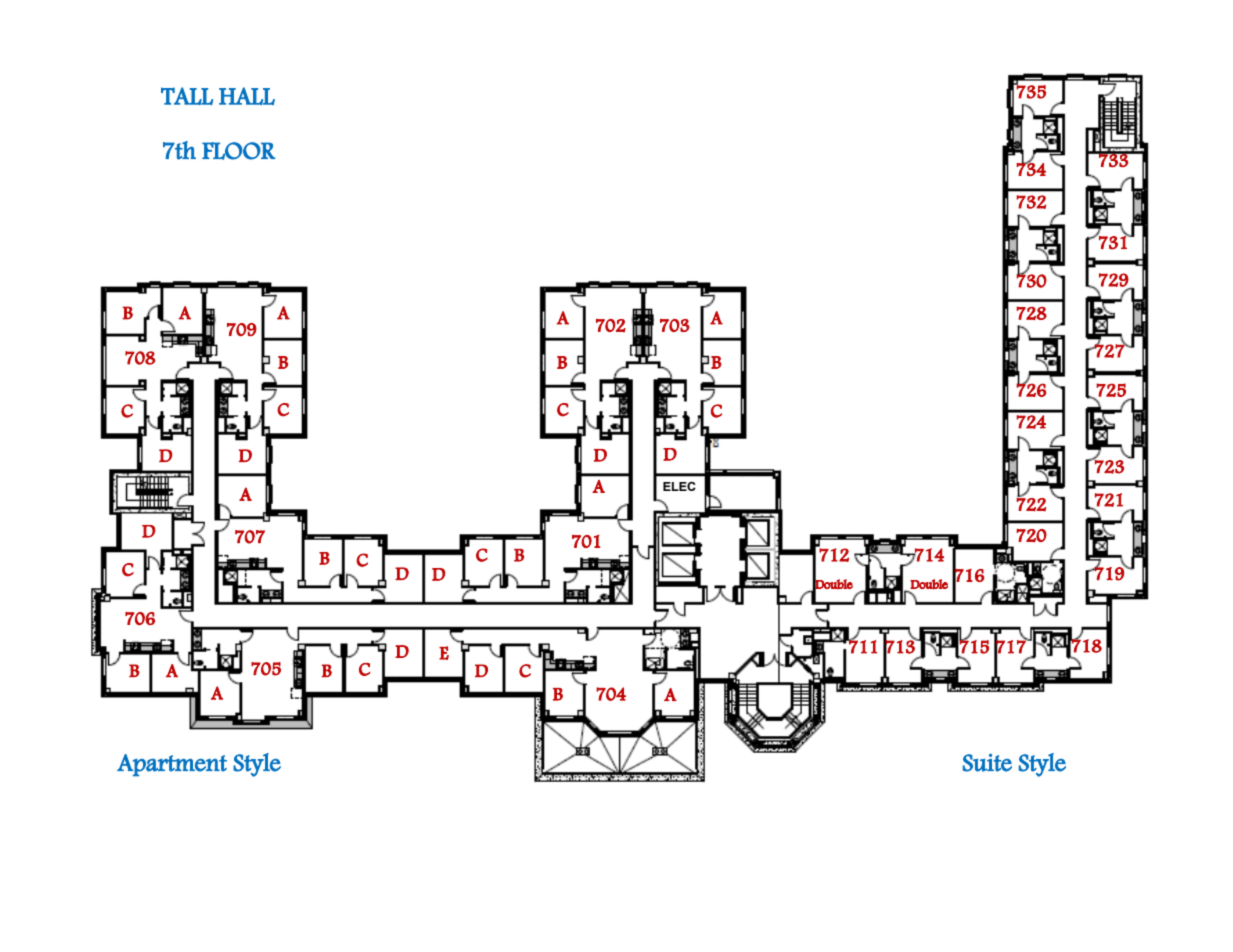  Describe the element at coordinates (239, 151) in the image. I see `FLOOR` at that location.
